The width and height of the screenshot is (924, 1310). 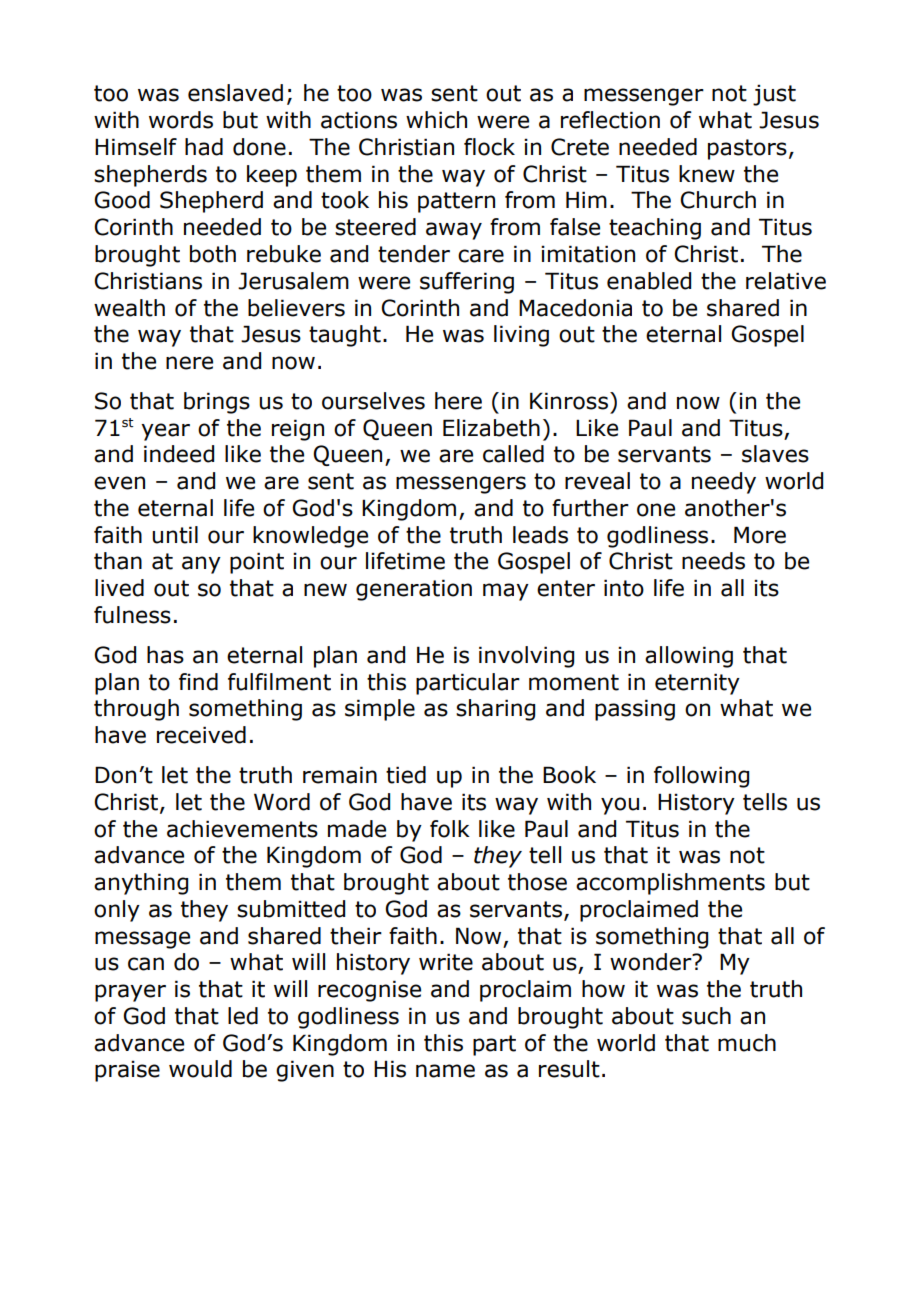 What do you see at coordinates (200, 1069) in the screenshot?
I see `would` at bounding box center [200, 1069].
